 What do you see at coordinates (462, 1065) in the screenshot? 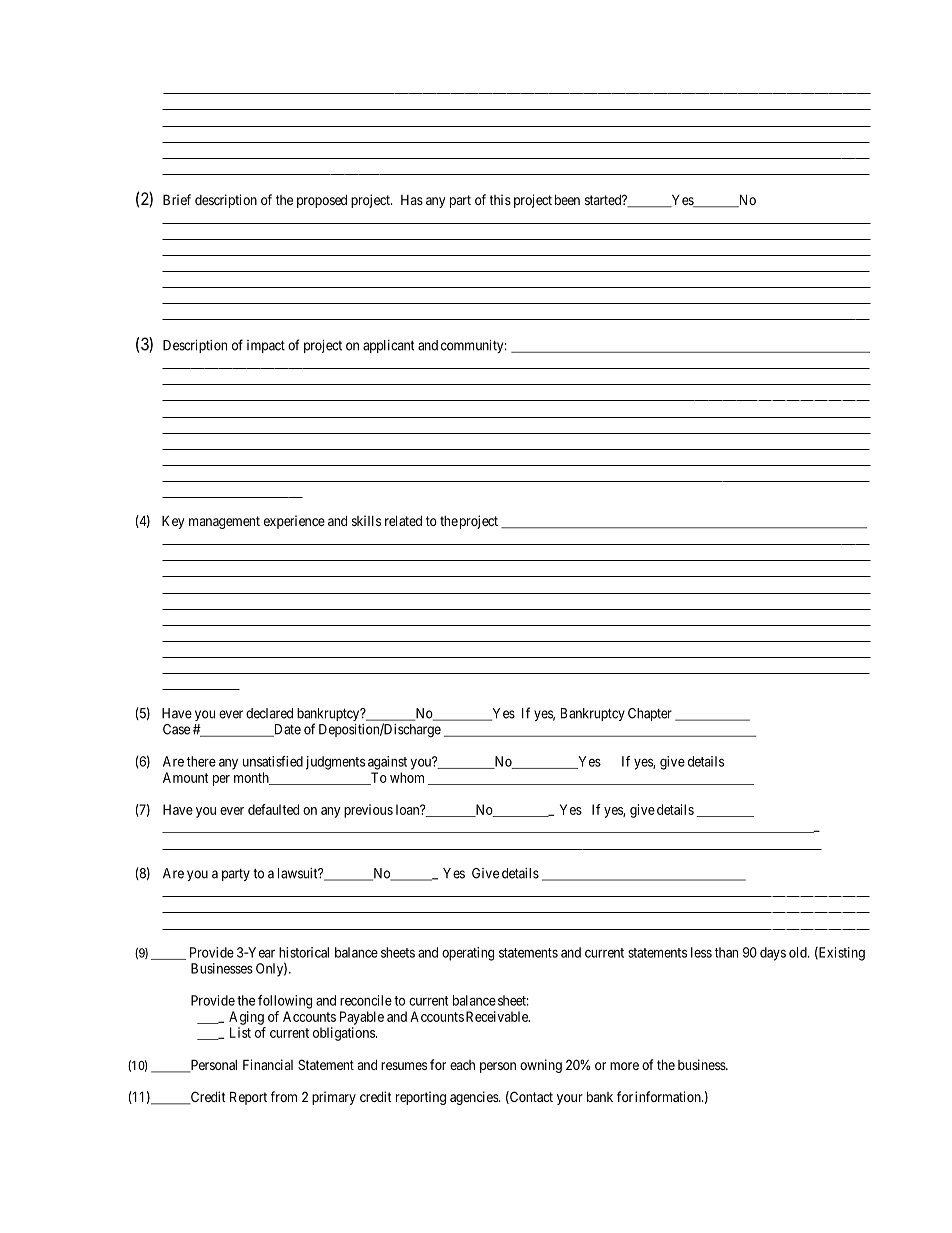
I see `each` at bounding box center [462, 1065].
